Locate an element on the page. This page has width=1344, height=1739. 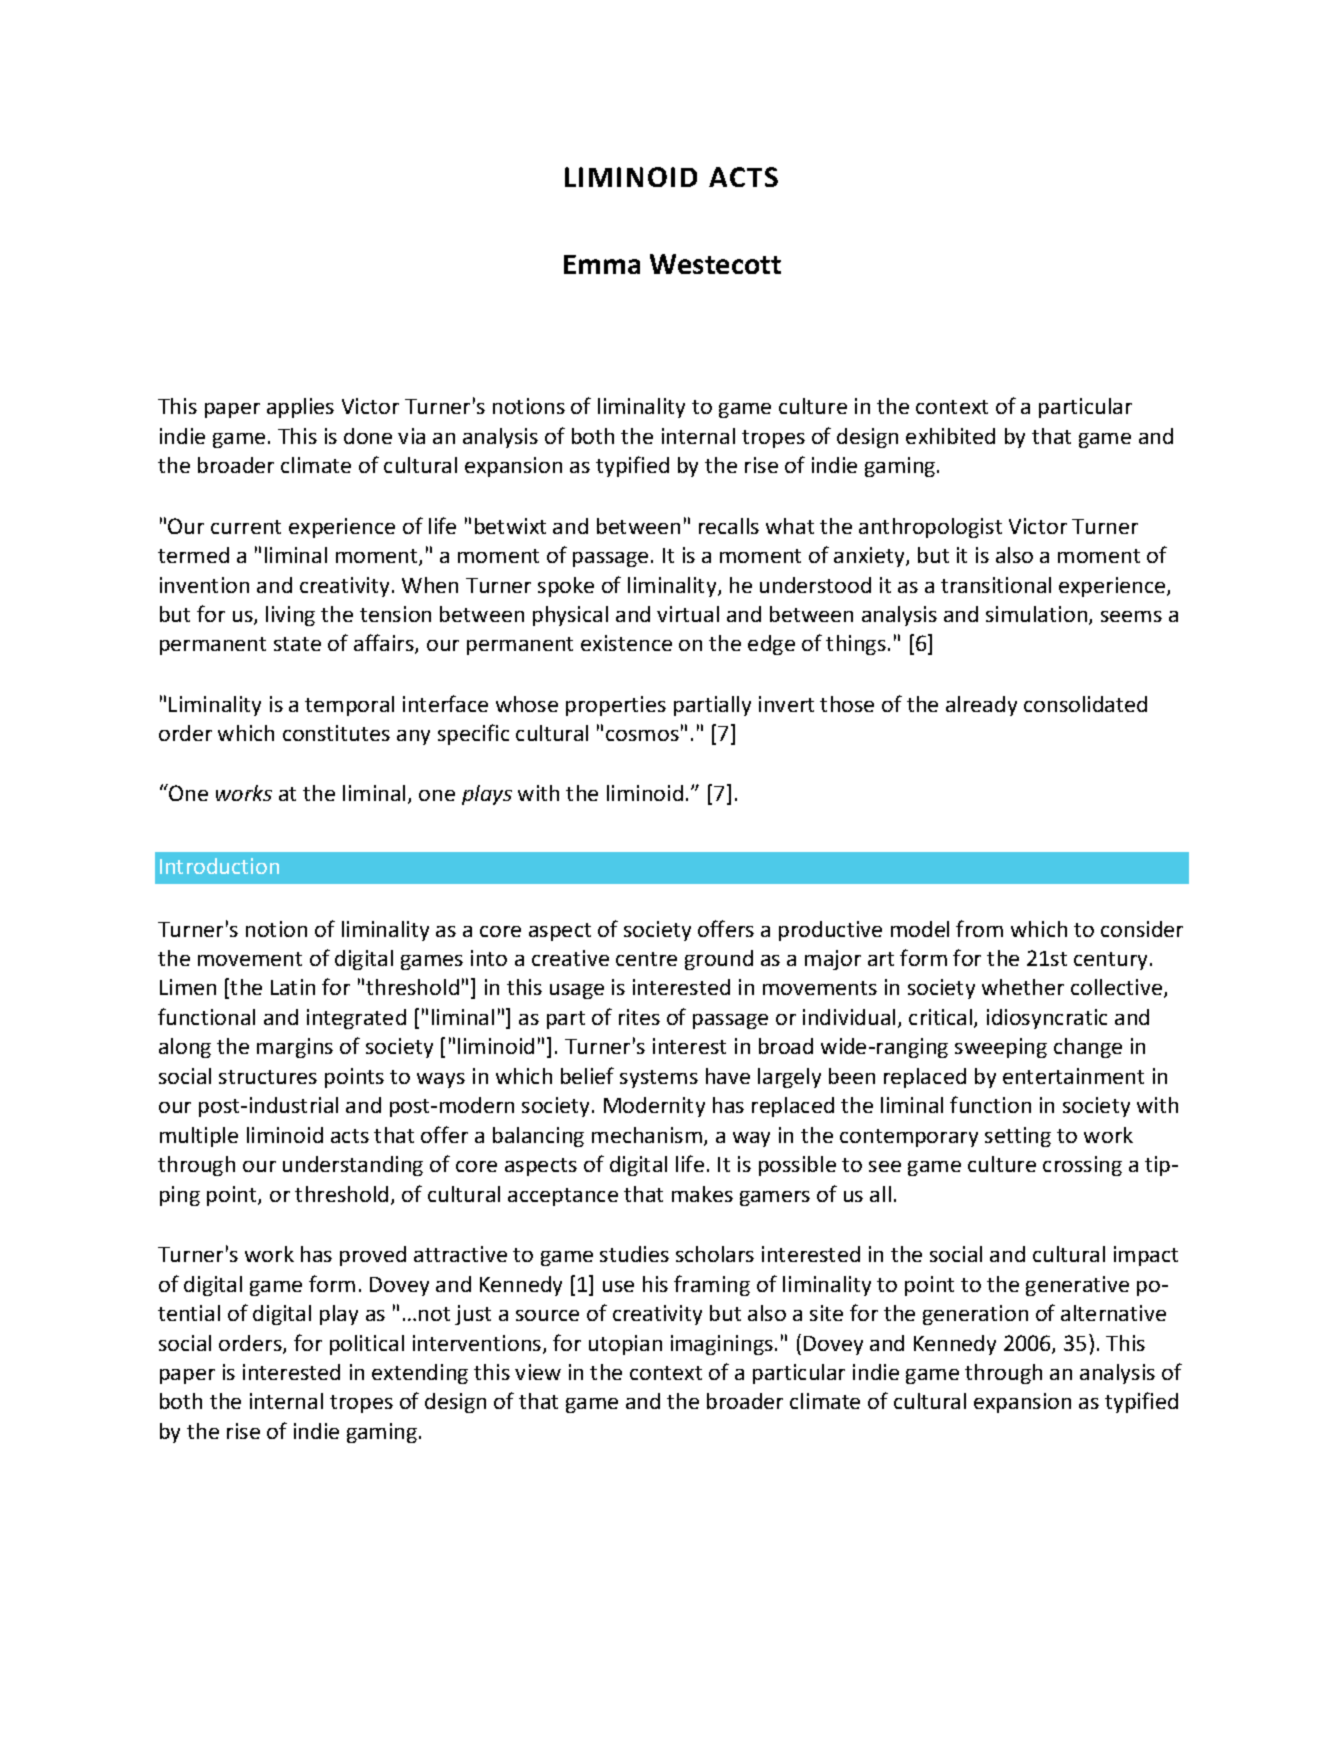
understanding is located at coordinates (353, 1166).
